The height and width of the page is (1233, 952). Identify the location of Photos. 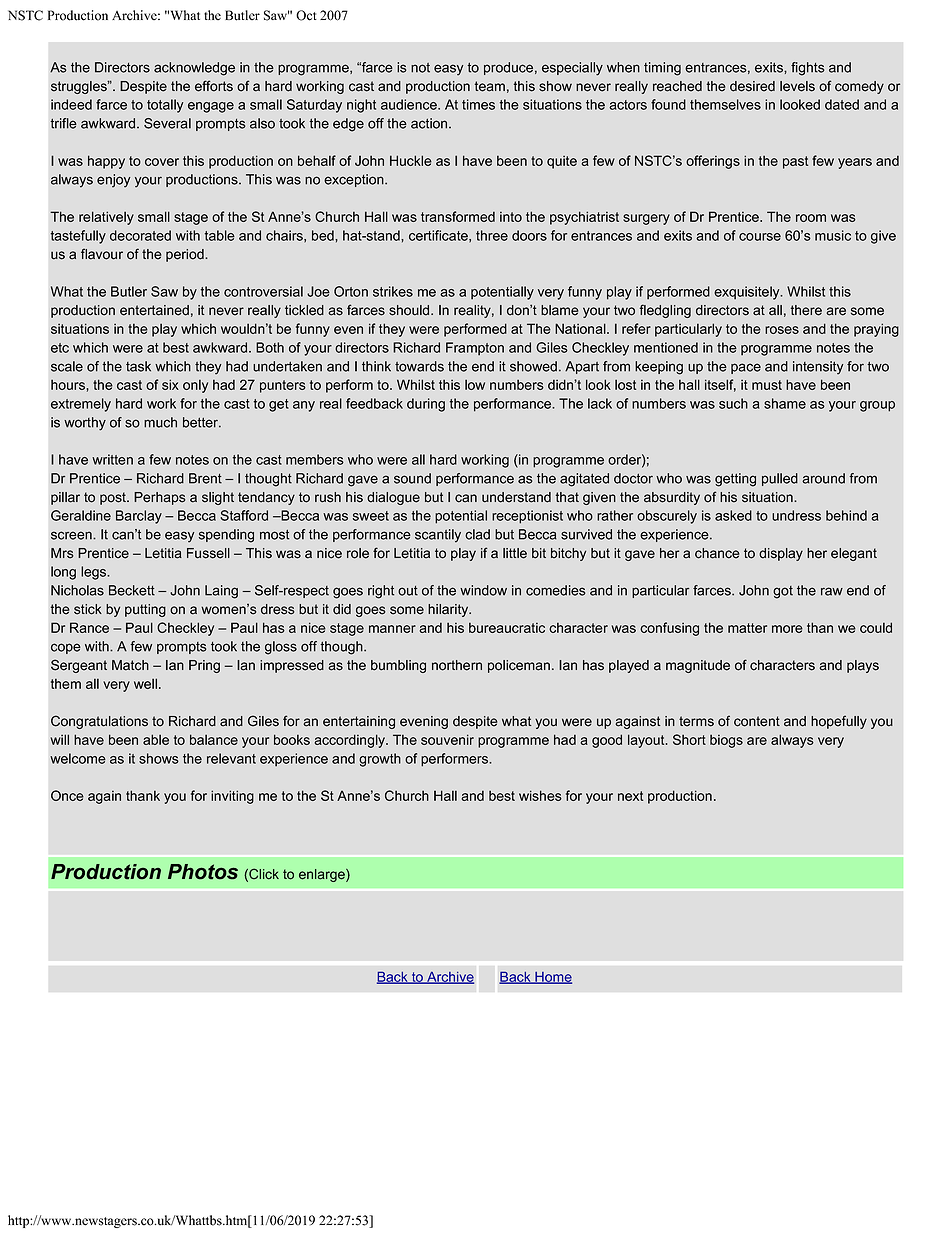
(203, 872).
